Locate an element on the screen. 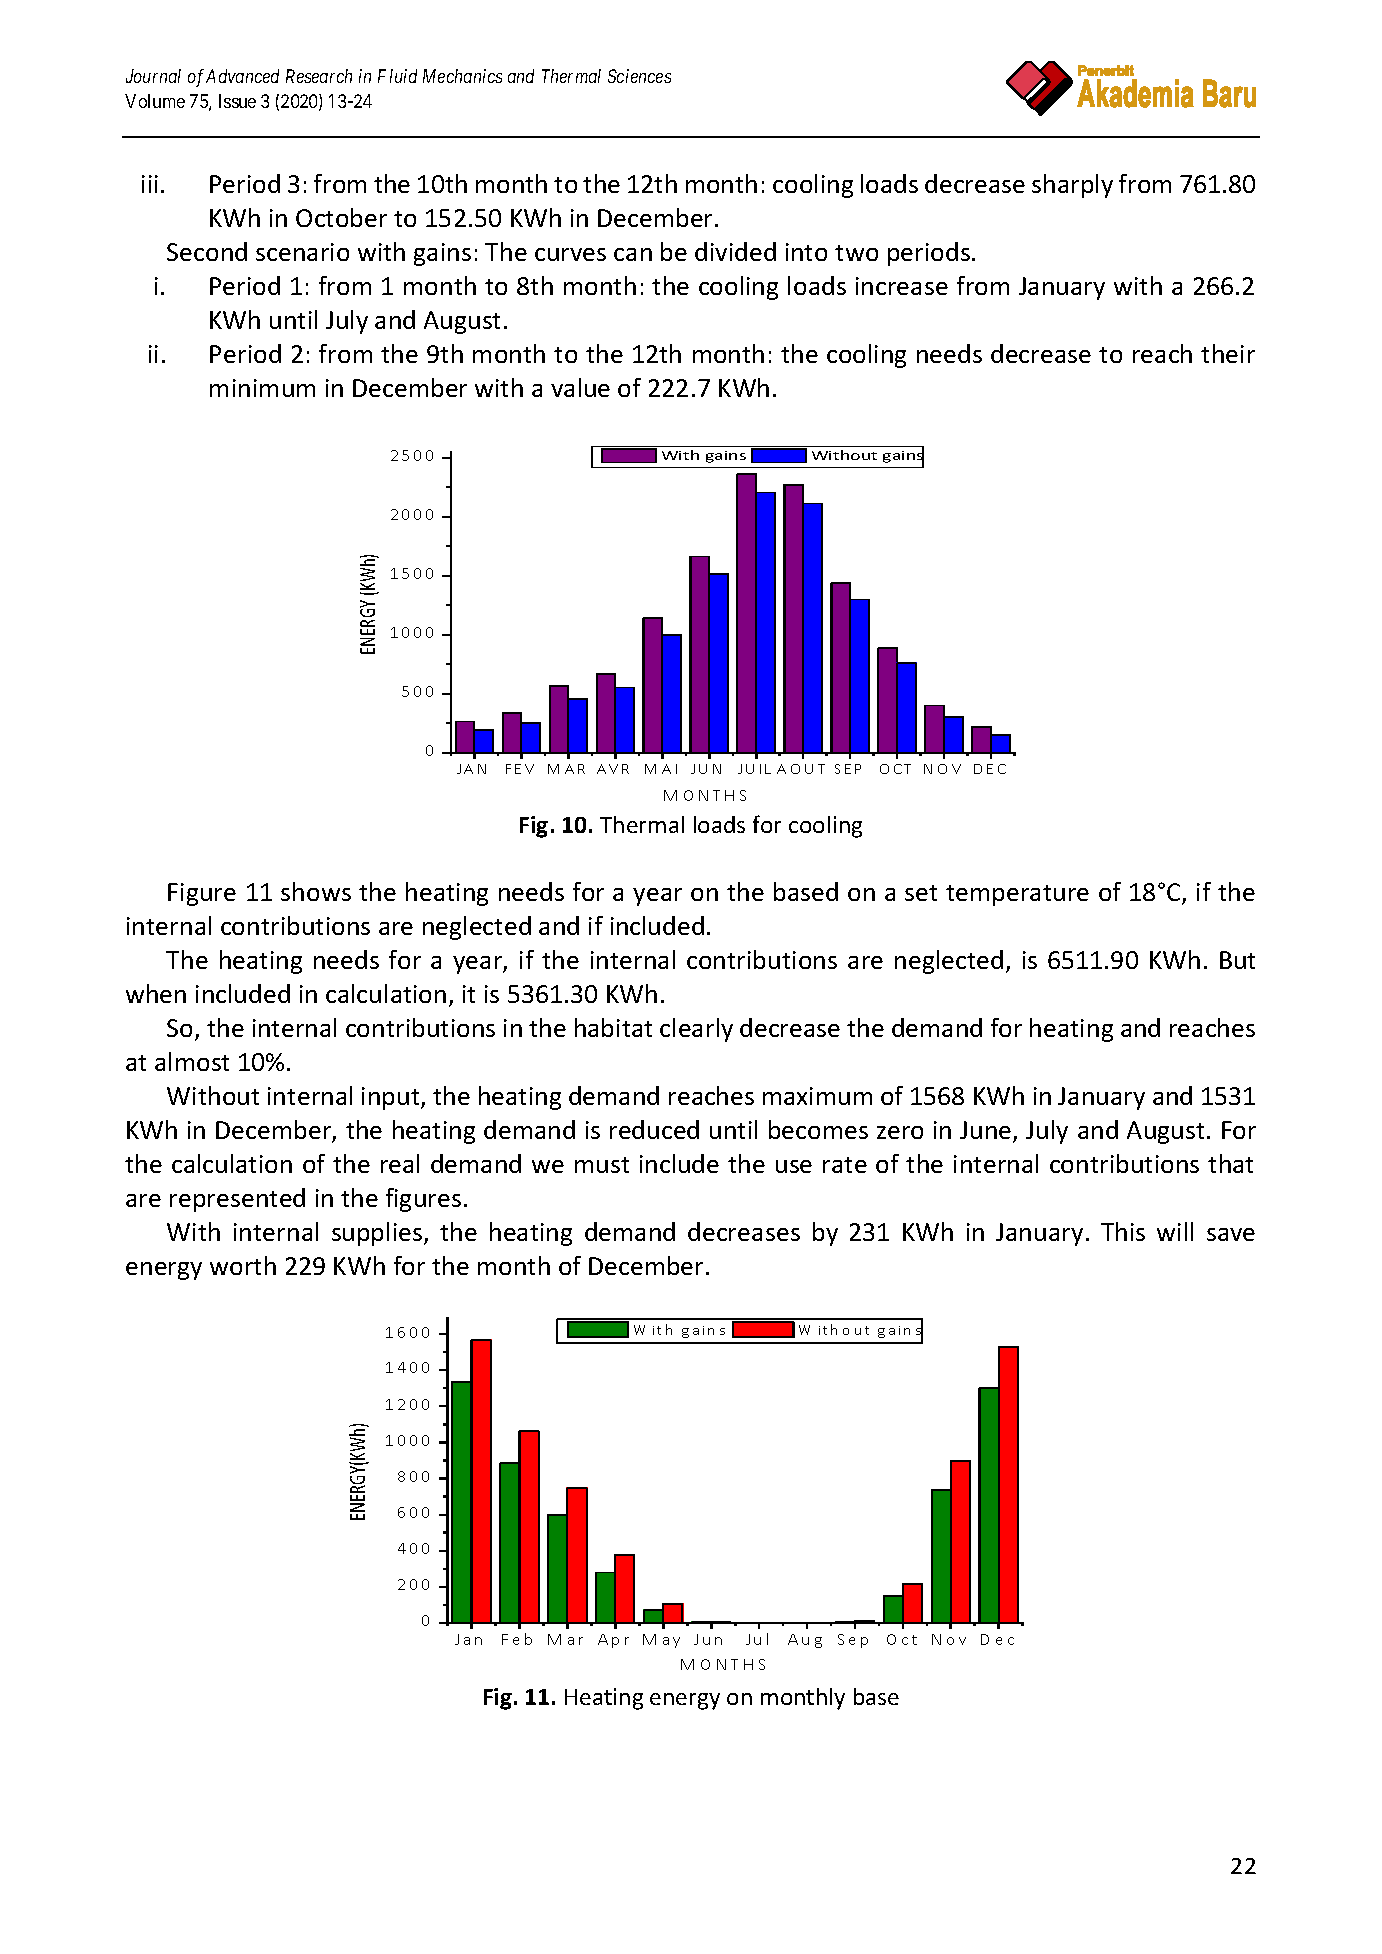  May is located at coordinates (661, 1641).
